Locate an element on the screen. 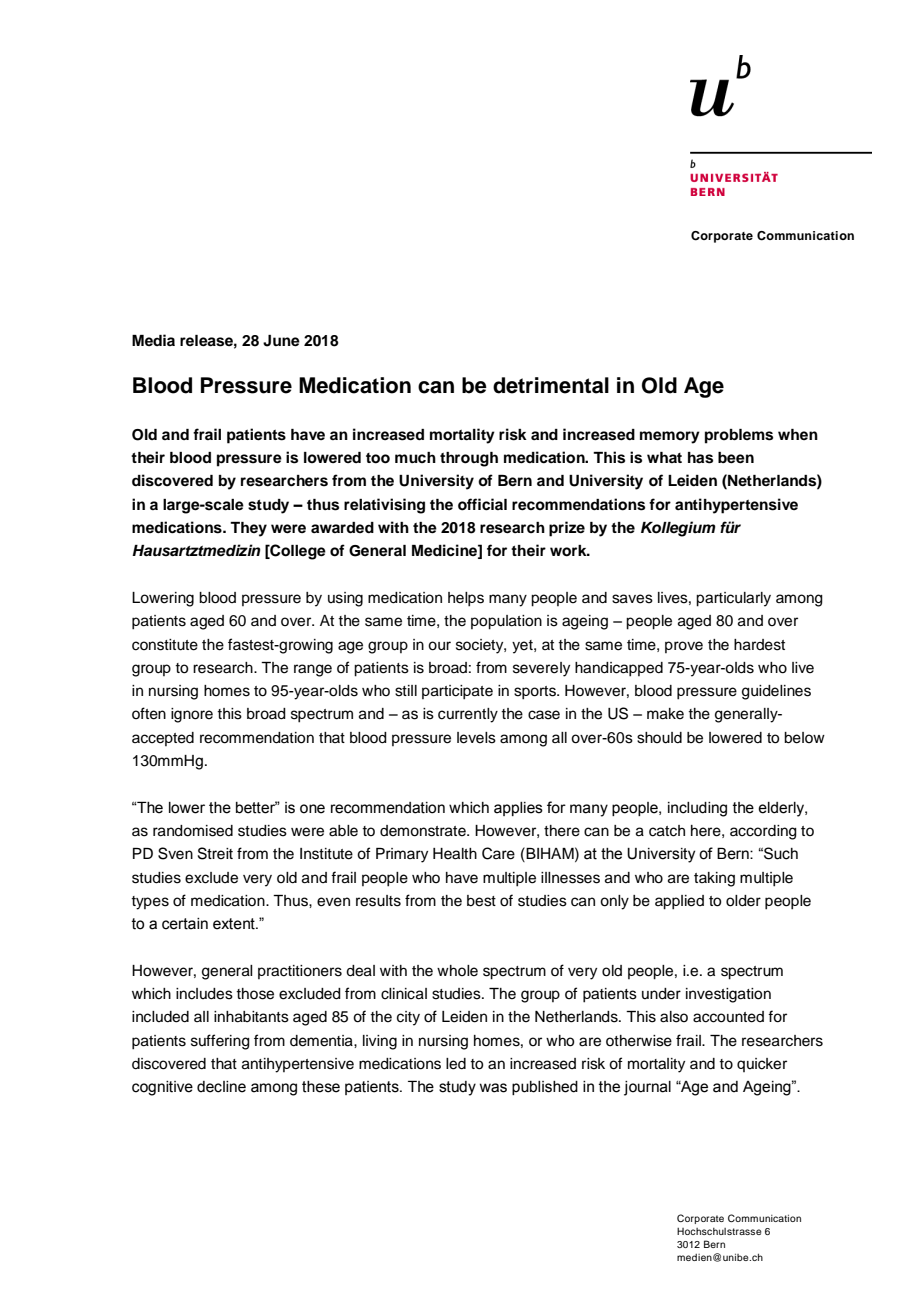  problems is located at coordinates (739, 436).
